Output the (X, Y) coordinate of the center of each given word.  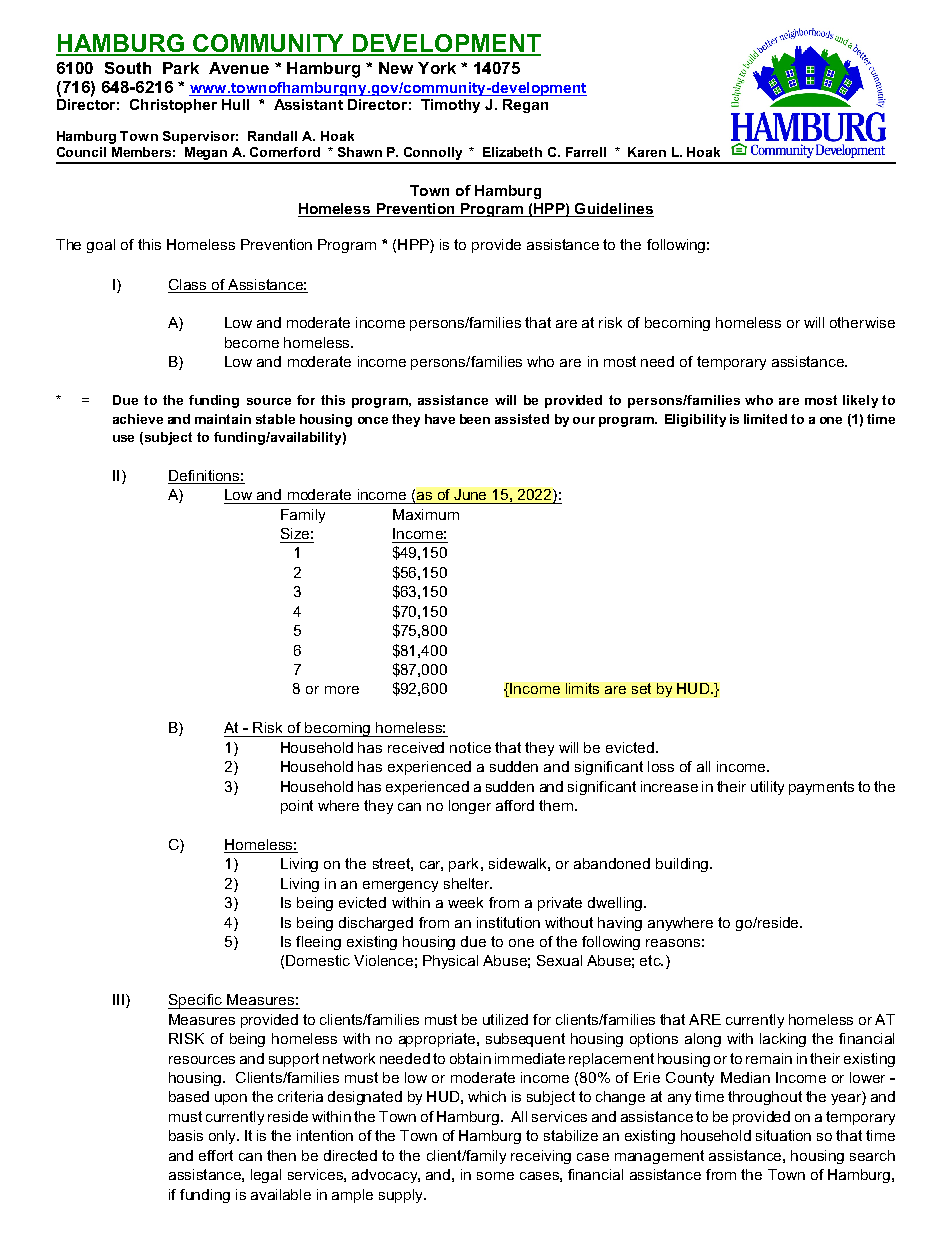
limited (765, 419)
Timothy (450, 106)
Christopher (173, 106)
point (297, 807)
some (495, 1176)
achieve (138, 419)
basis (186, 1135)
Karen (647, 152)
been (475, 419)
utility (767, 788)
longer (470, 807)
